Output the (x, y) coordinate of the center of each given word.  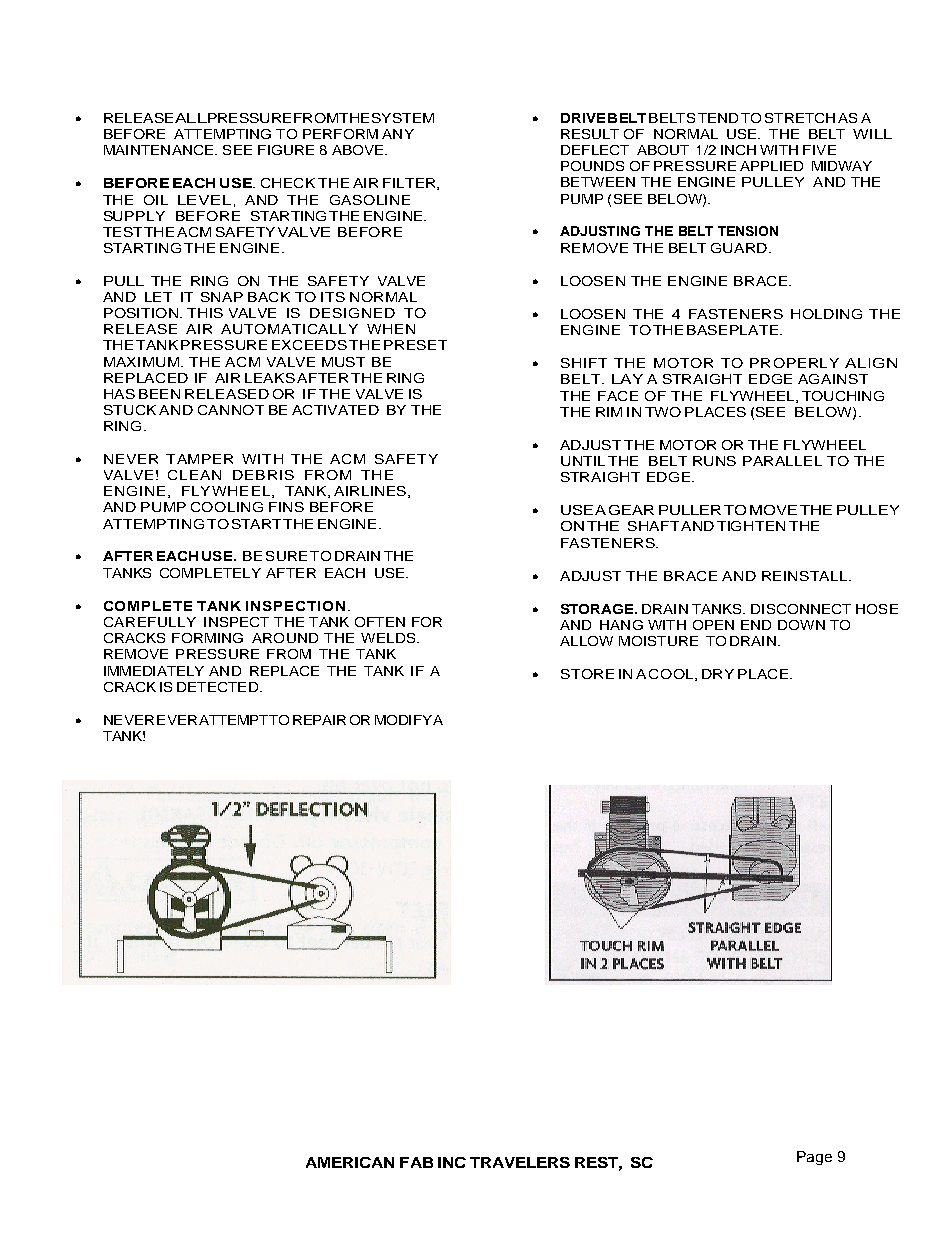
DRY (718, 674)
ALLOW (586, 641)
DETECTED (217, 687)
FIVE (819, 150)
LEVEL (204, 200)
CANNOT (231, 410)
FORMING (207, 638)
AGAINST (833, 379)
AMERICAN (350, 1162)
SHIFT (584, 363)
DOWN (801, 625)
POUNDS (592, 166)
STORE (587, 674)
